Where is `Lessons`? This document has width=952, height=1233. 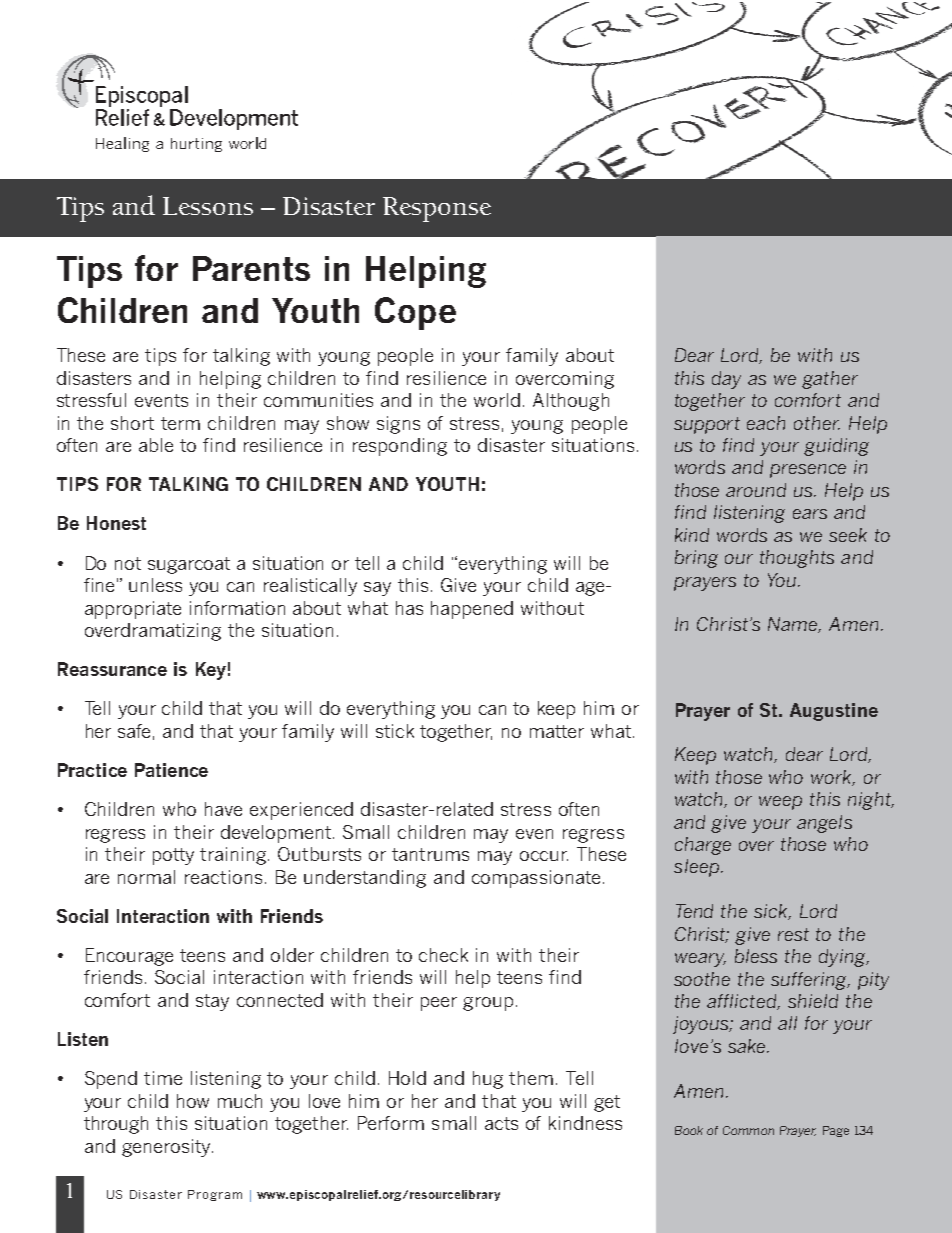 Lessons is located at coordinates (208, 206).
